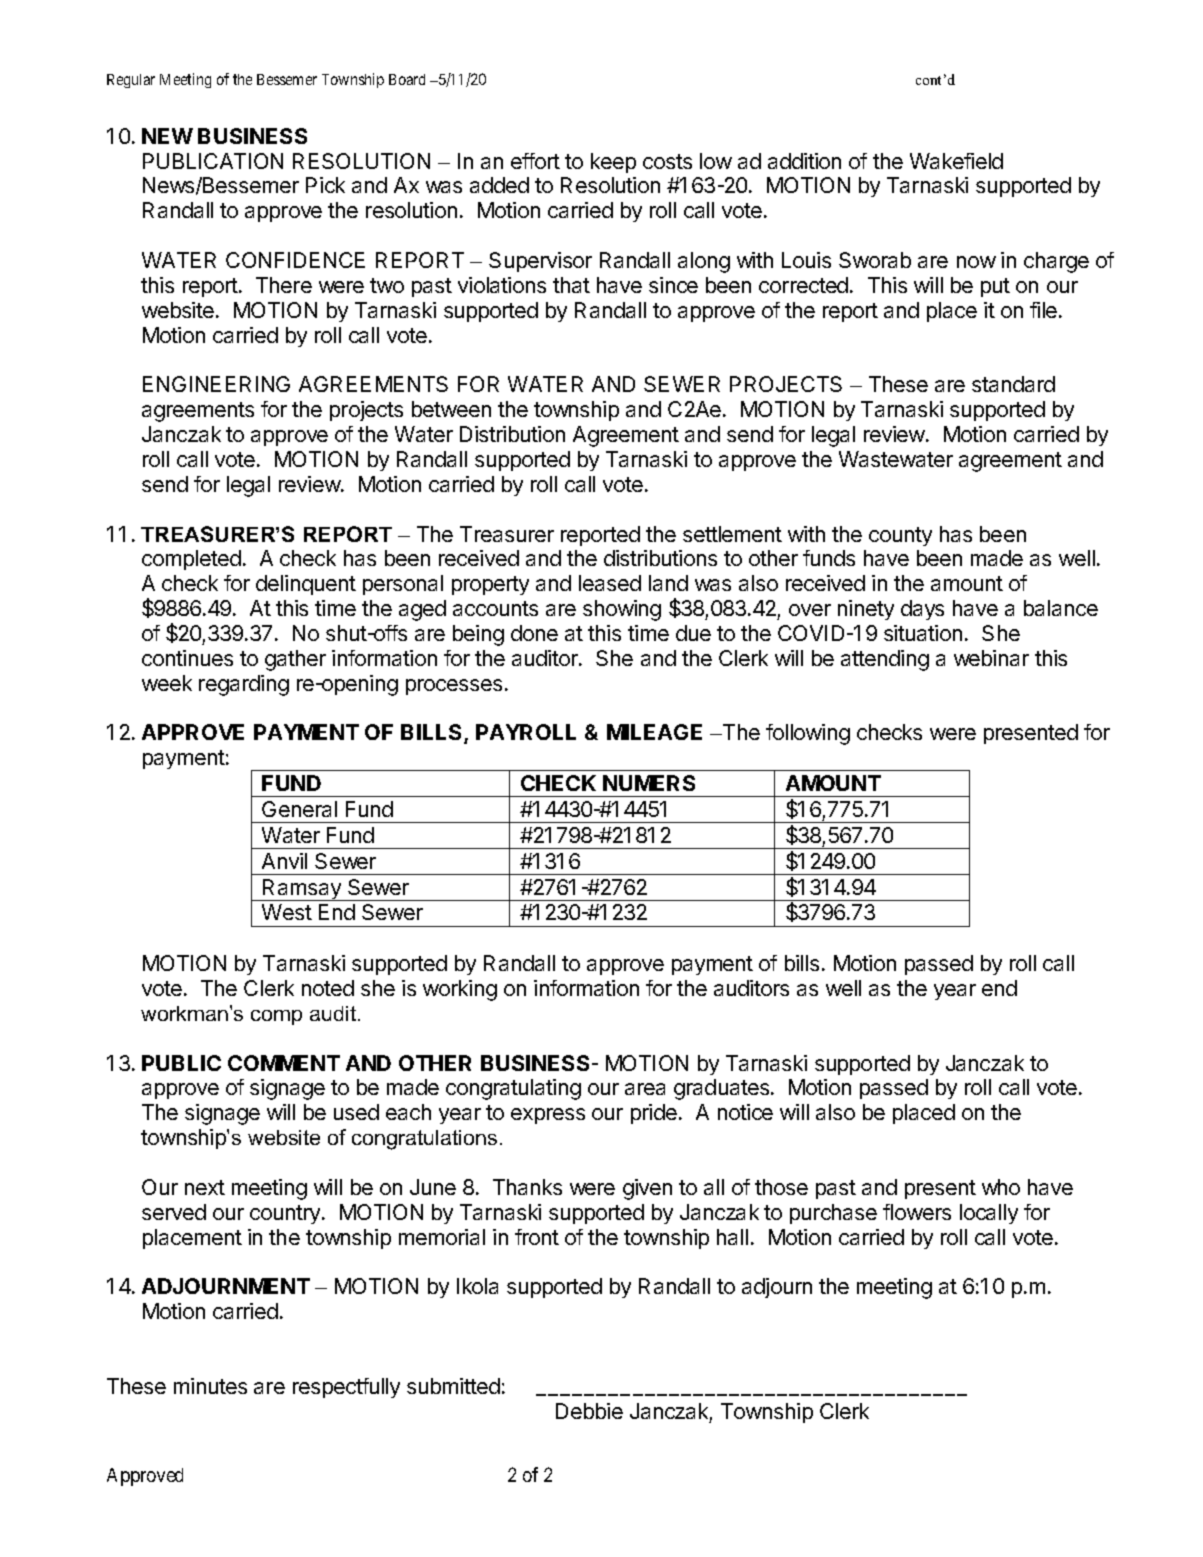  I want to click on Wakefield, so click(956, 161).
